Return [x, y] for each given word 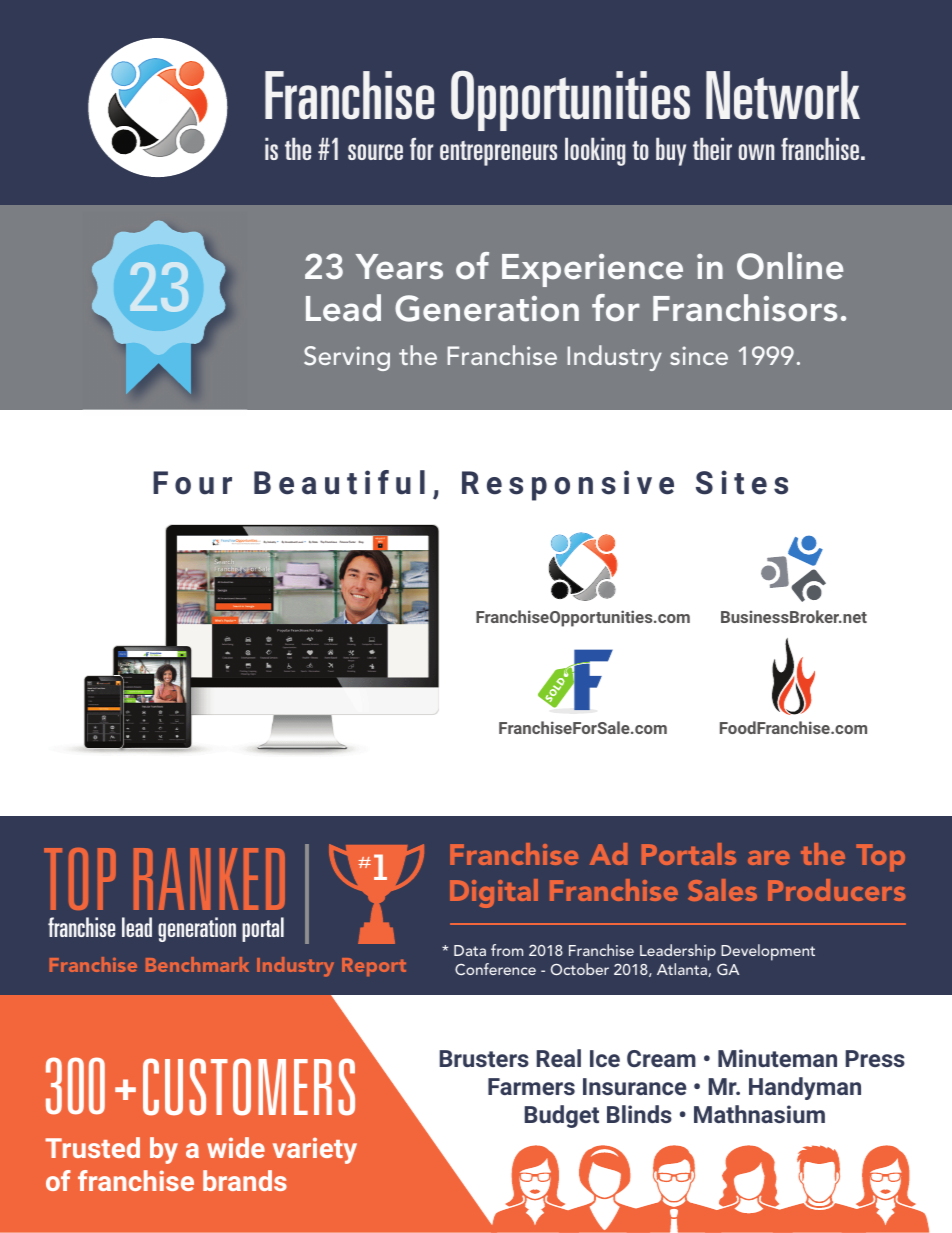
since [699, 355]
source [375, 152]
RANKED [209, 879]
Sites [742, 482]
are [769, 857]
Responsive [568, 485]
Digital [494, 893]
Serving [347, 358]
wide [236, 1147]
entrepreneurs [498, 153]
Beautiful [339, 482]
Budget [562, 1116]
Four [192, 483]
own [756, 152]
